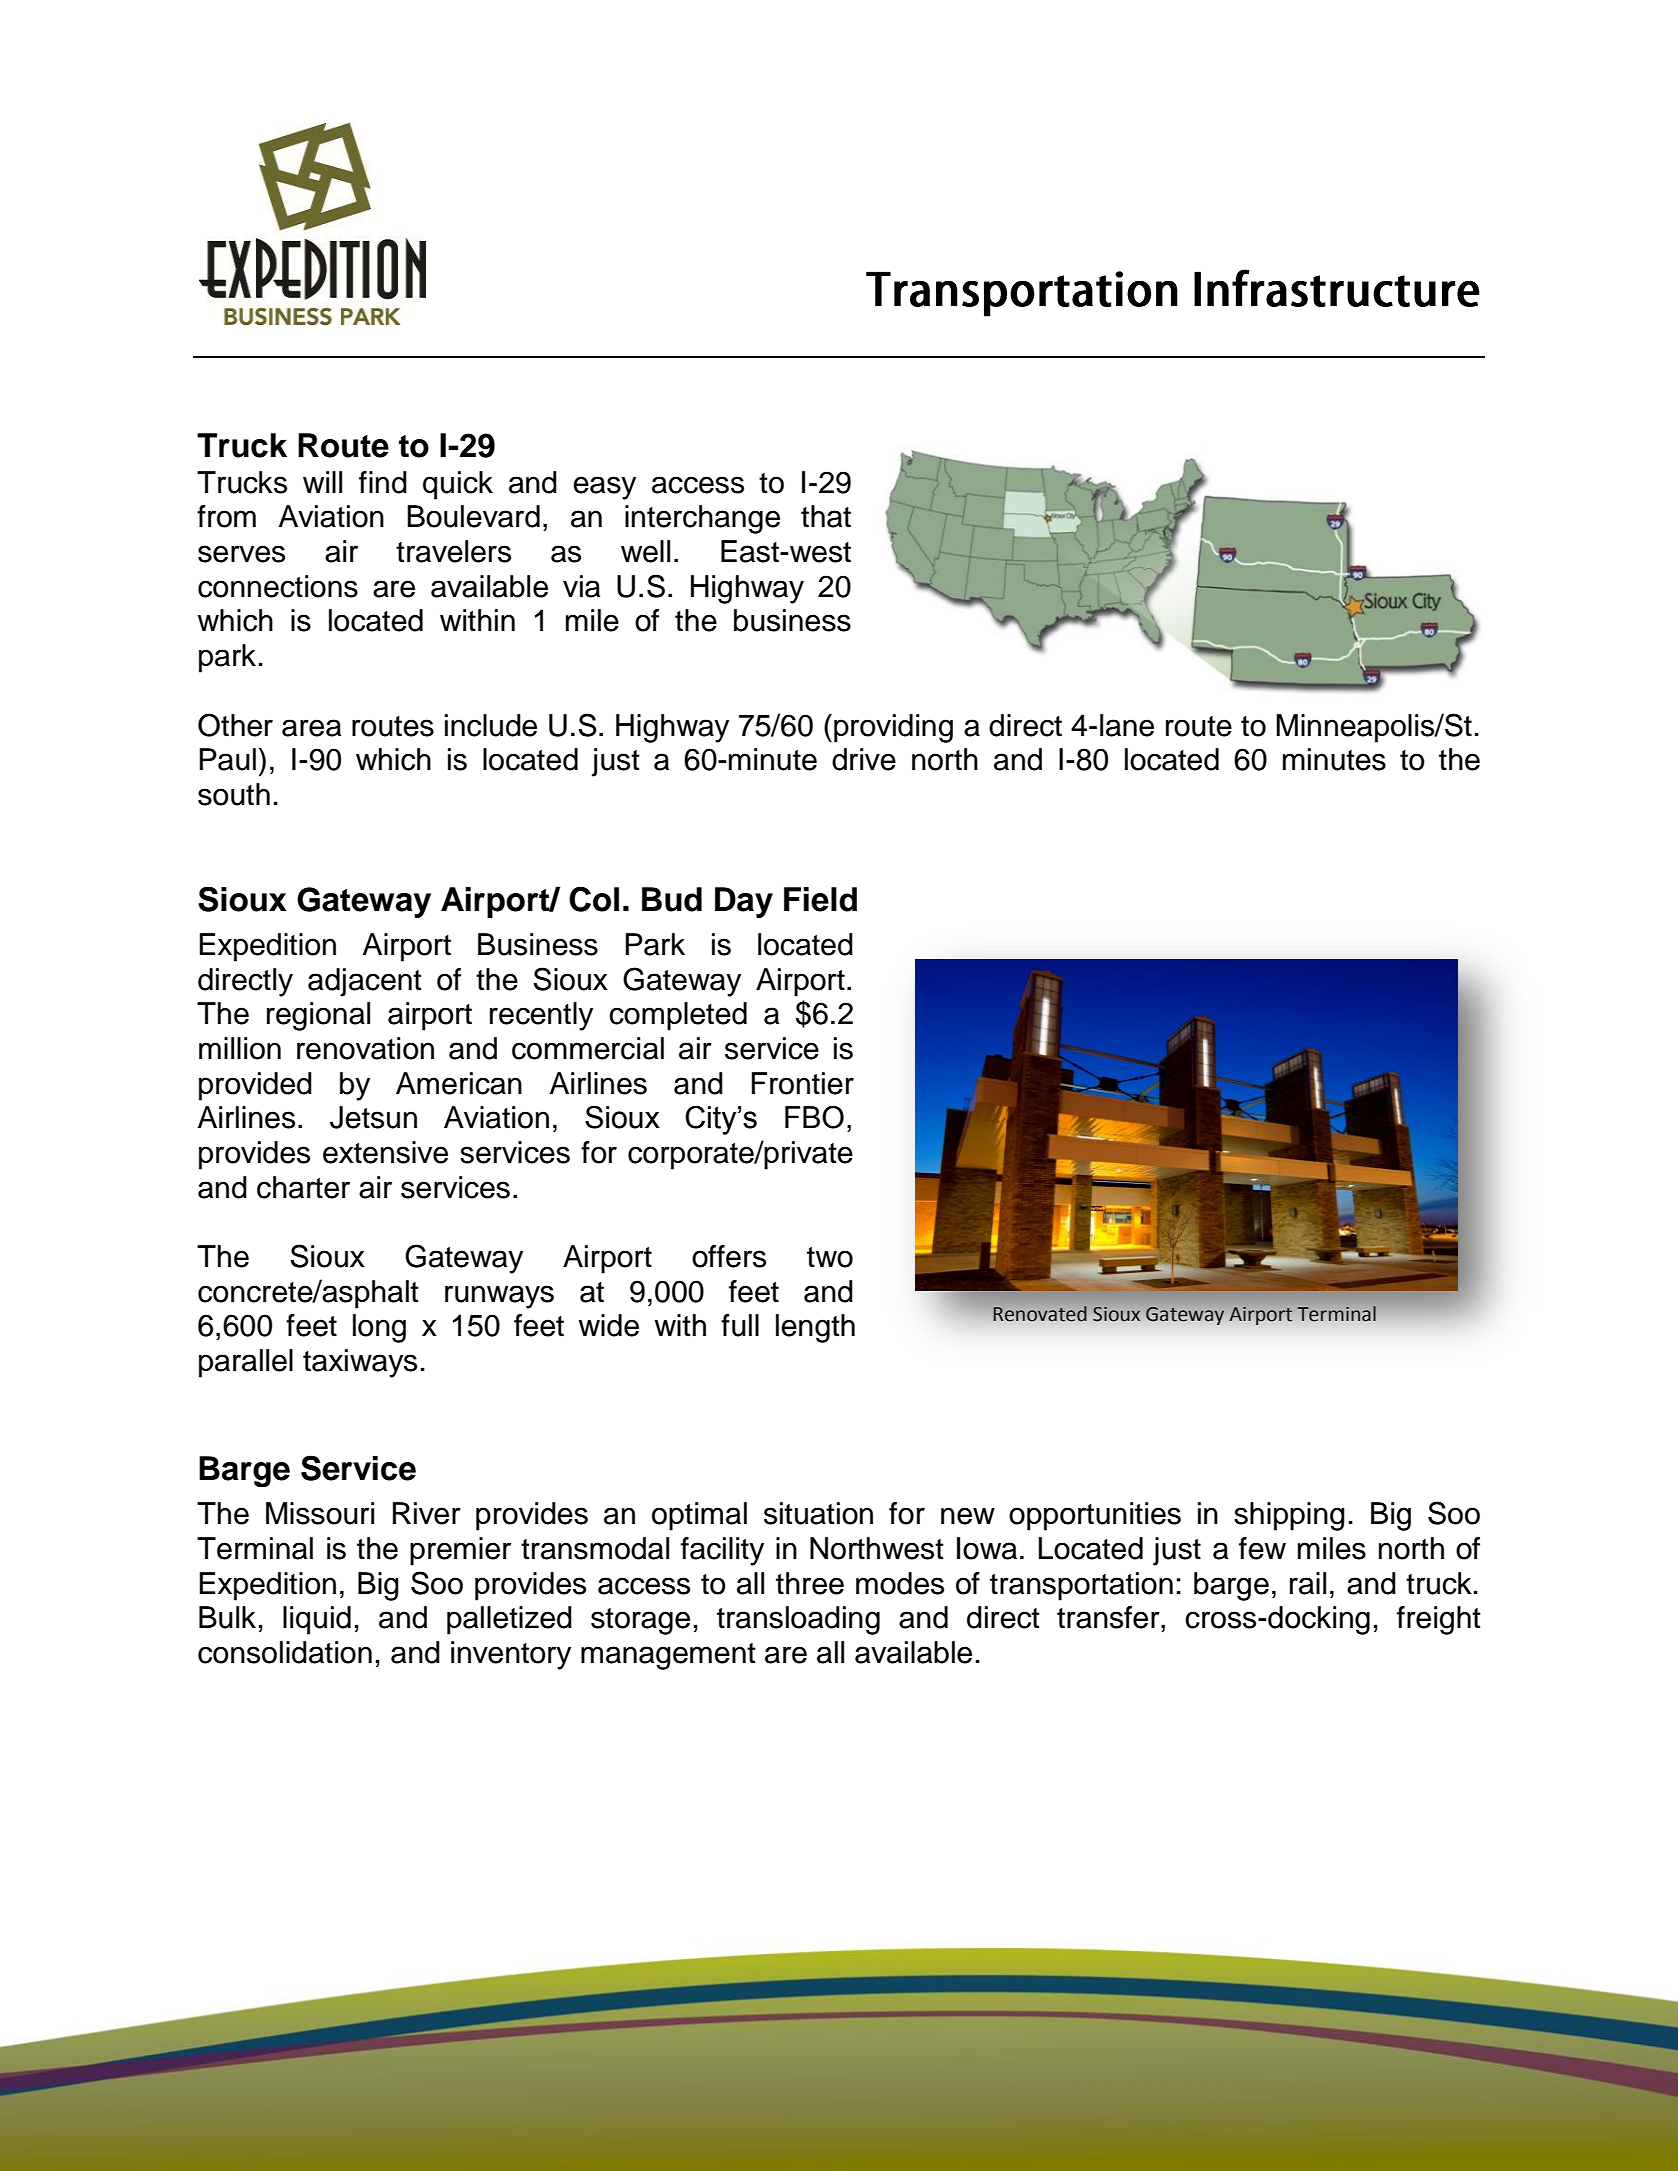 The image size is (1678, 2171). Describe the element at coordinates (802, 1083) in the image. I see `Frontier` at that location.
